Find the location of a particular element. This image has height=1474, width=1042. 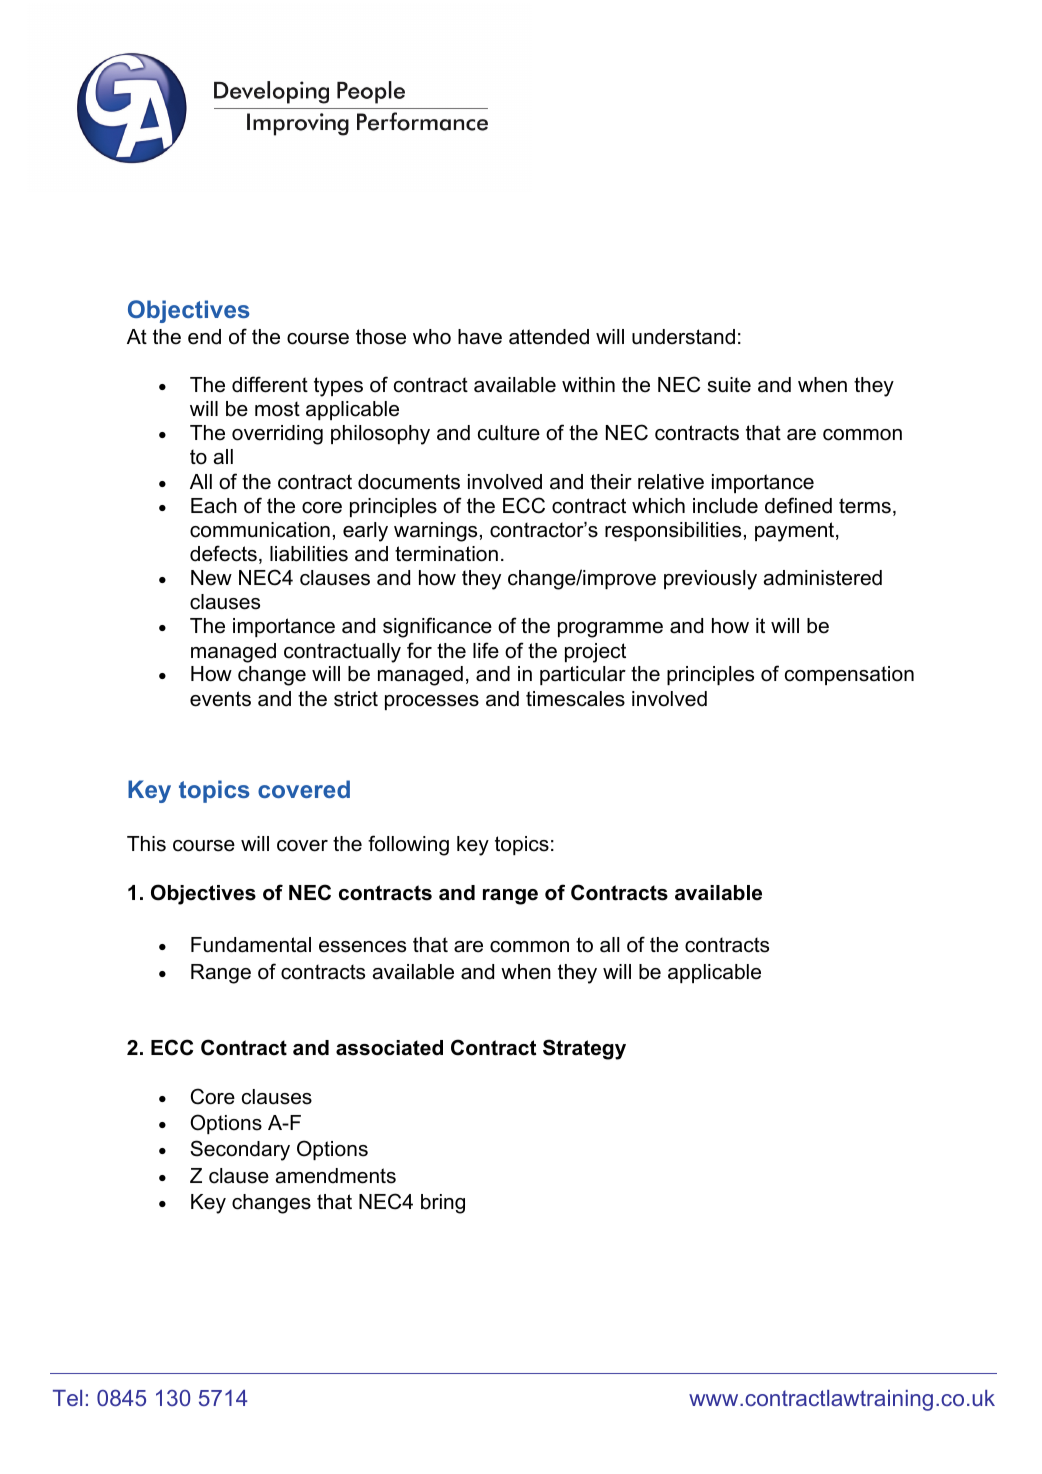

different is located at coordinates (270, 384).
